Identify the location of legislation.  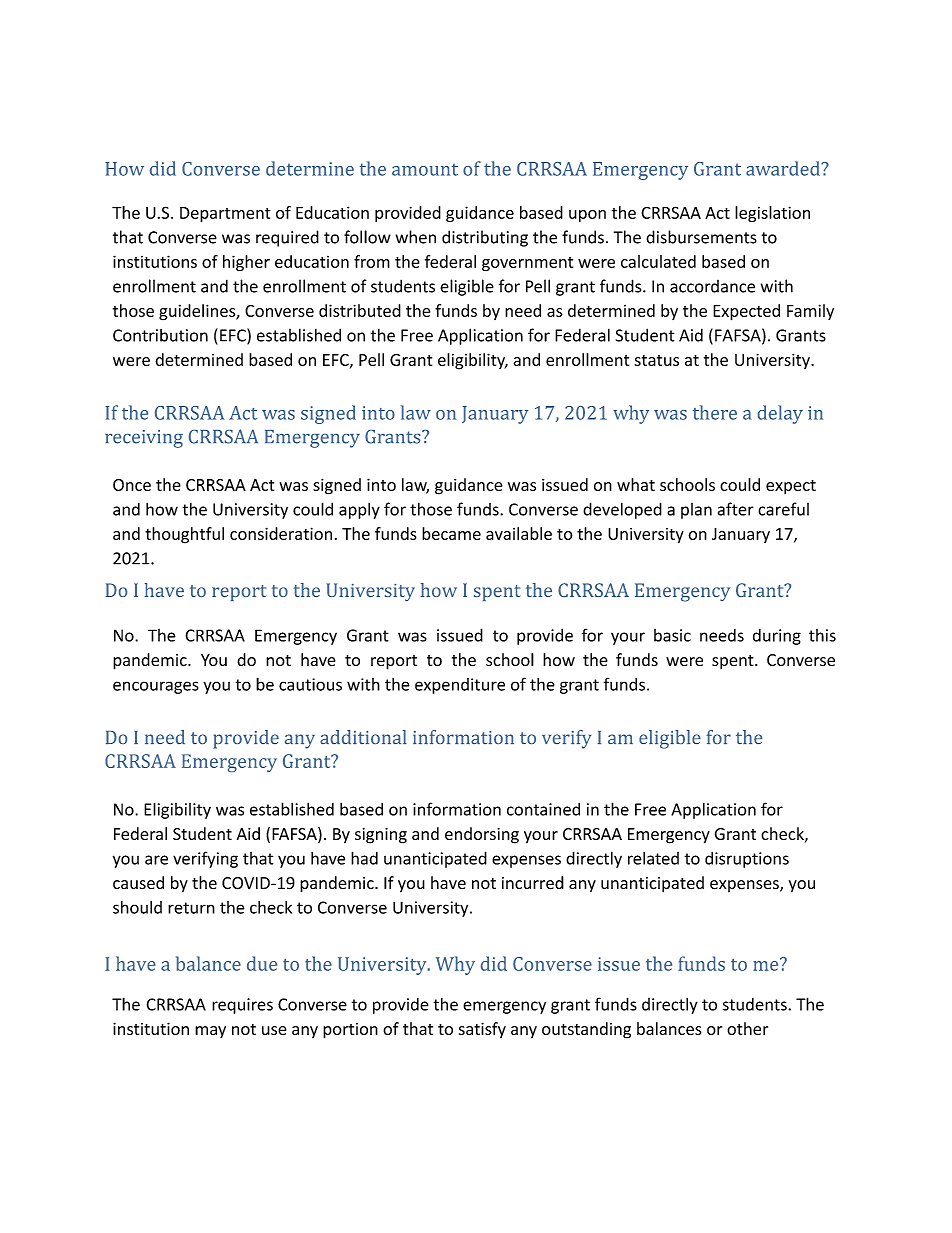
(772, 214).
